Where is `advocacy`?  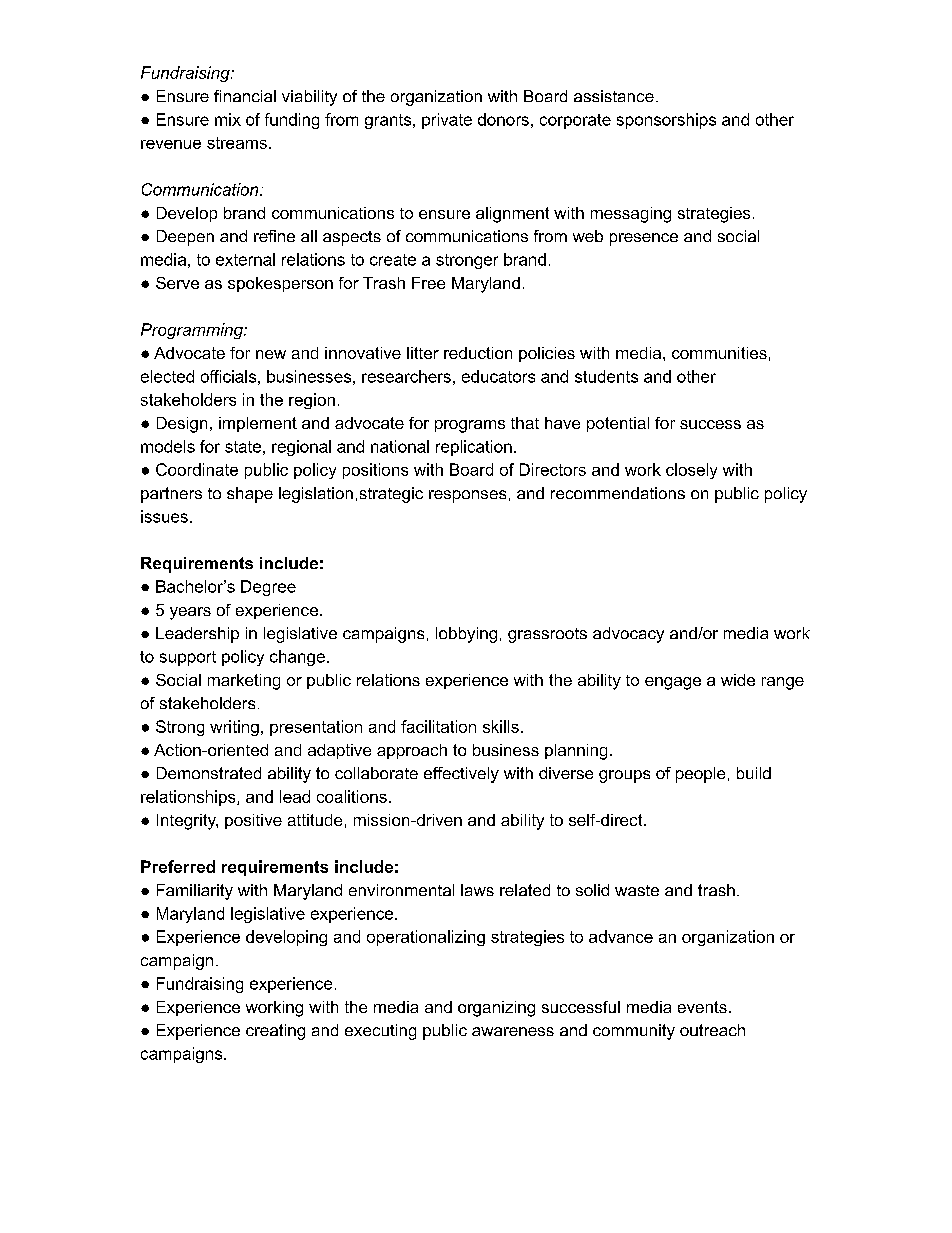
advocacy is located at coordinates (628, 635).
